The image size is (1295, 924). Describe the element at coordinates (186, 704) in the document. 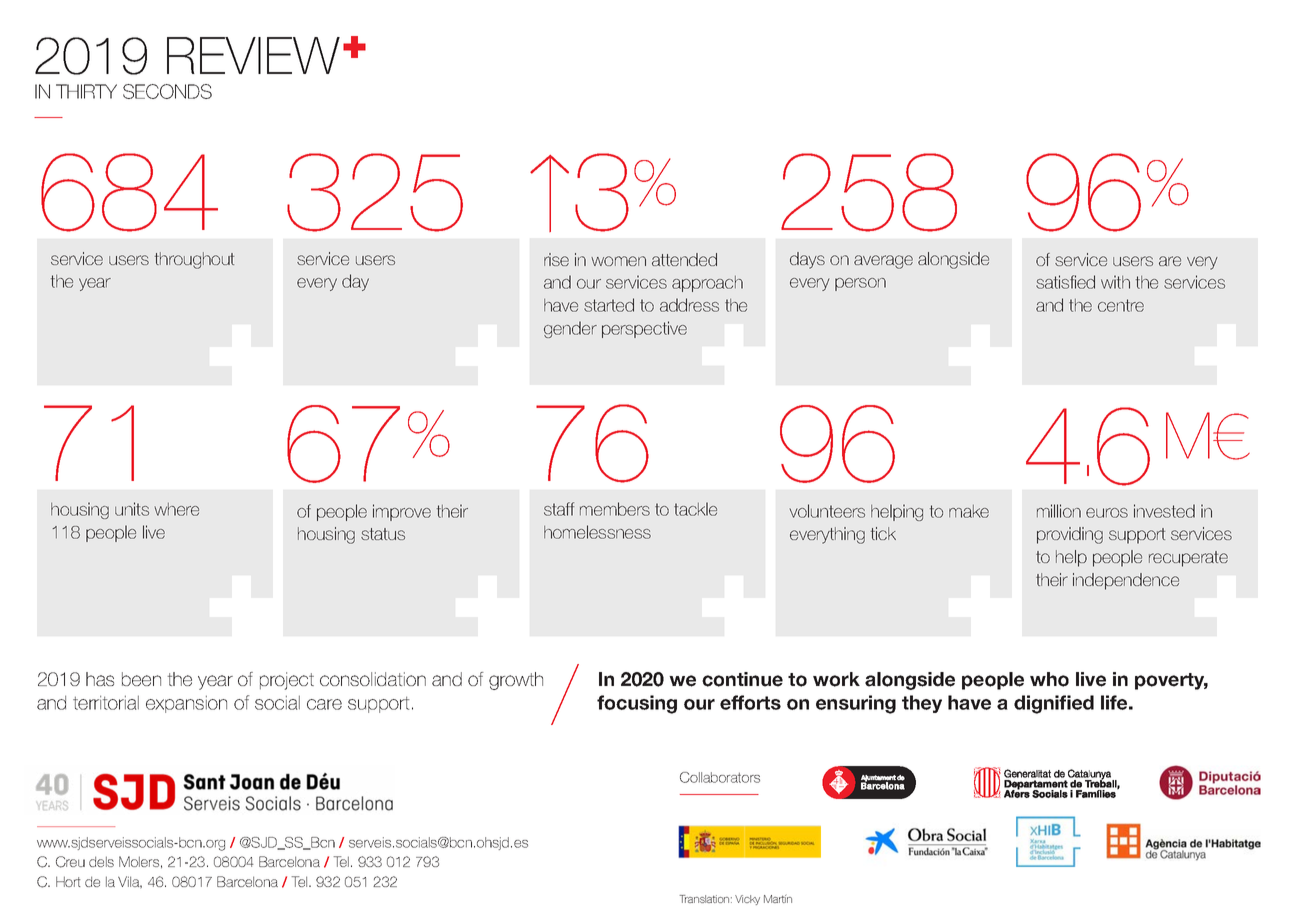

I see `expansion` at that location.
